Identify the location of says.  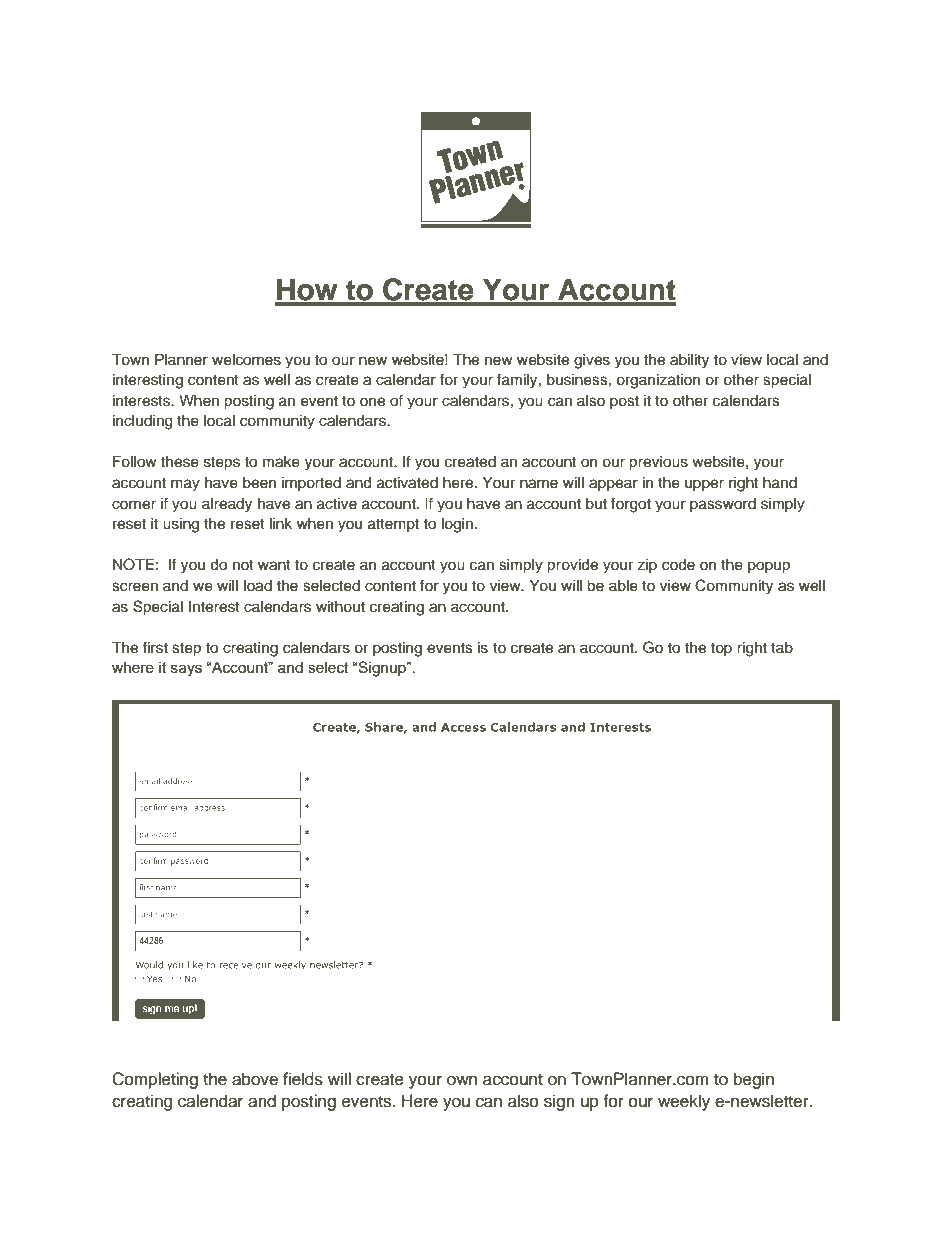
(186, 670).
